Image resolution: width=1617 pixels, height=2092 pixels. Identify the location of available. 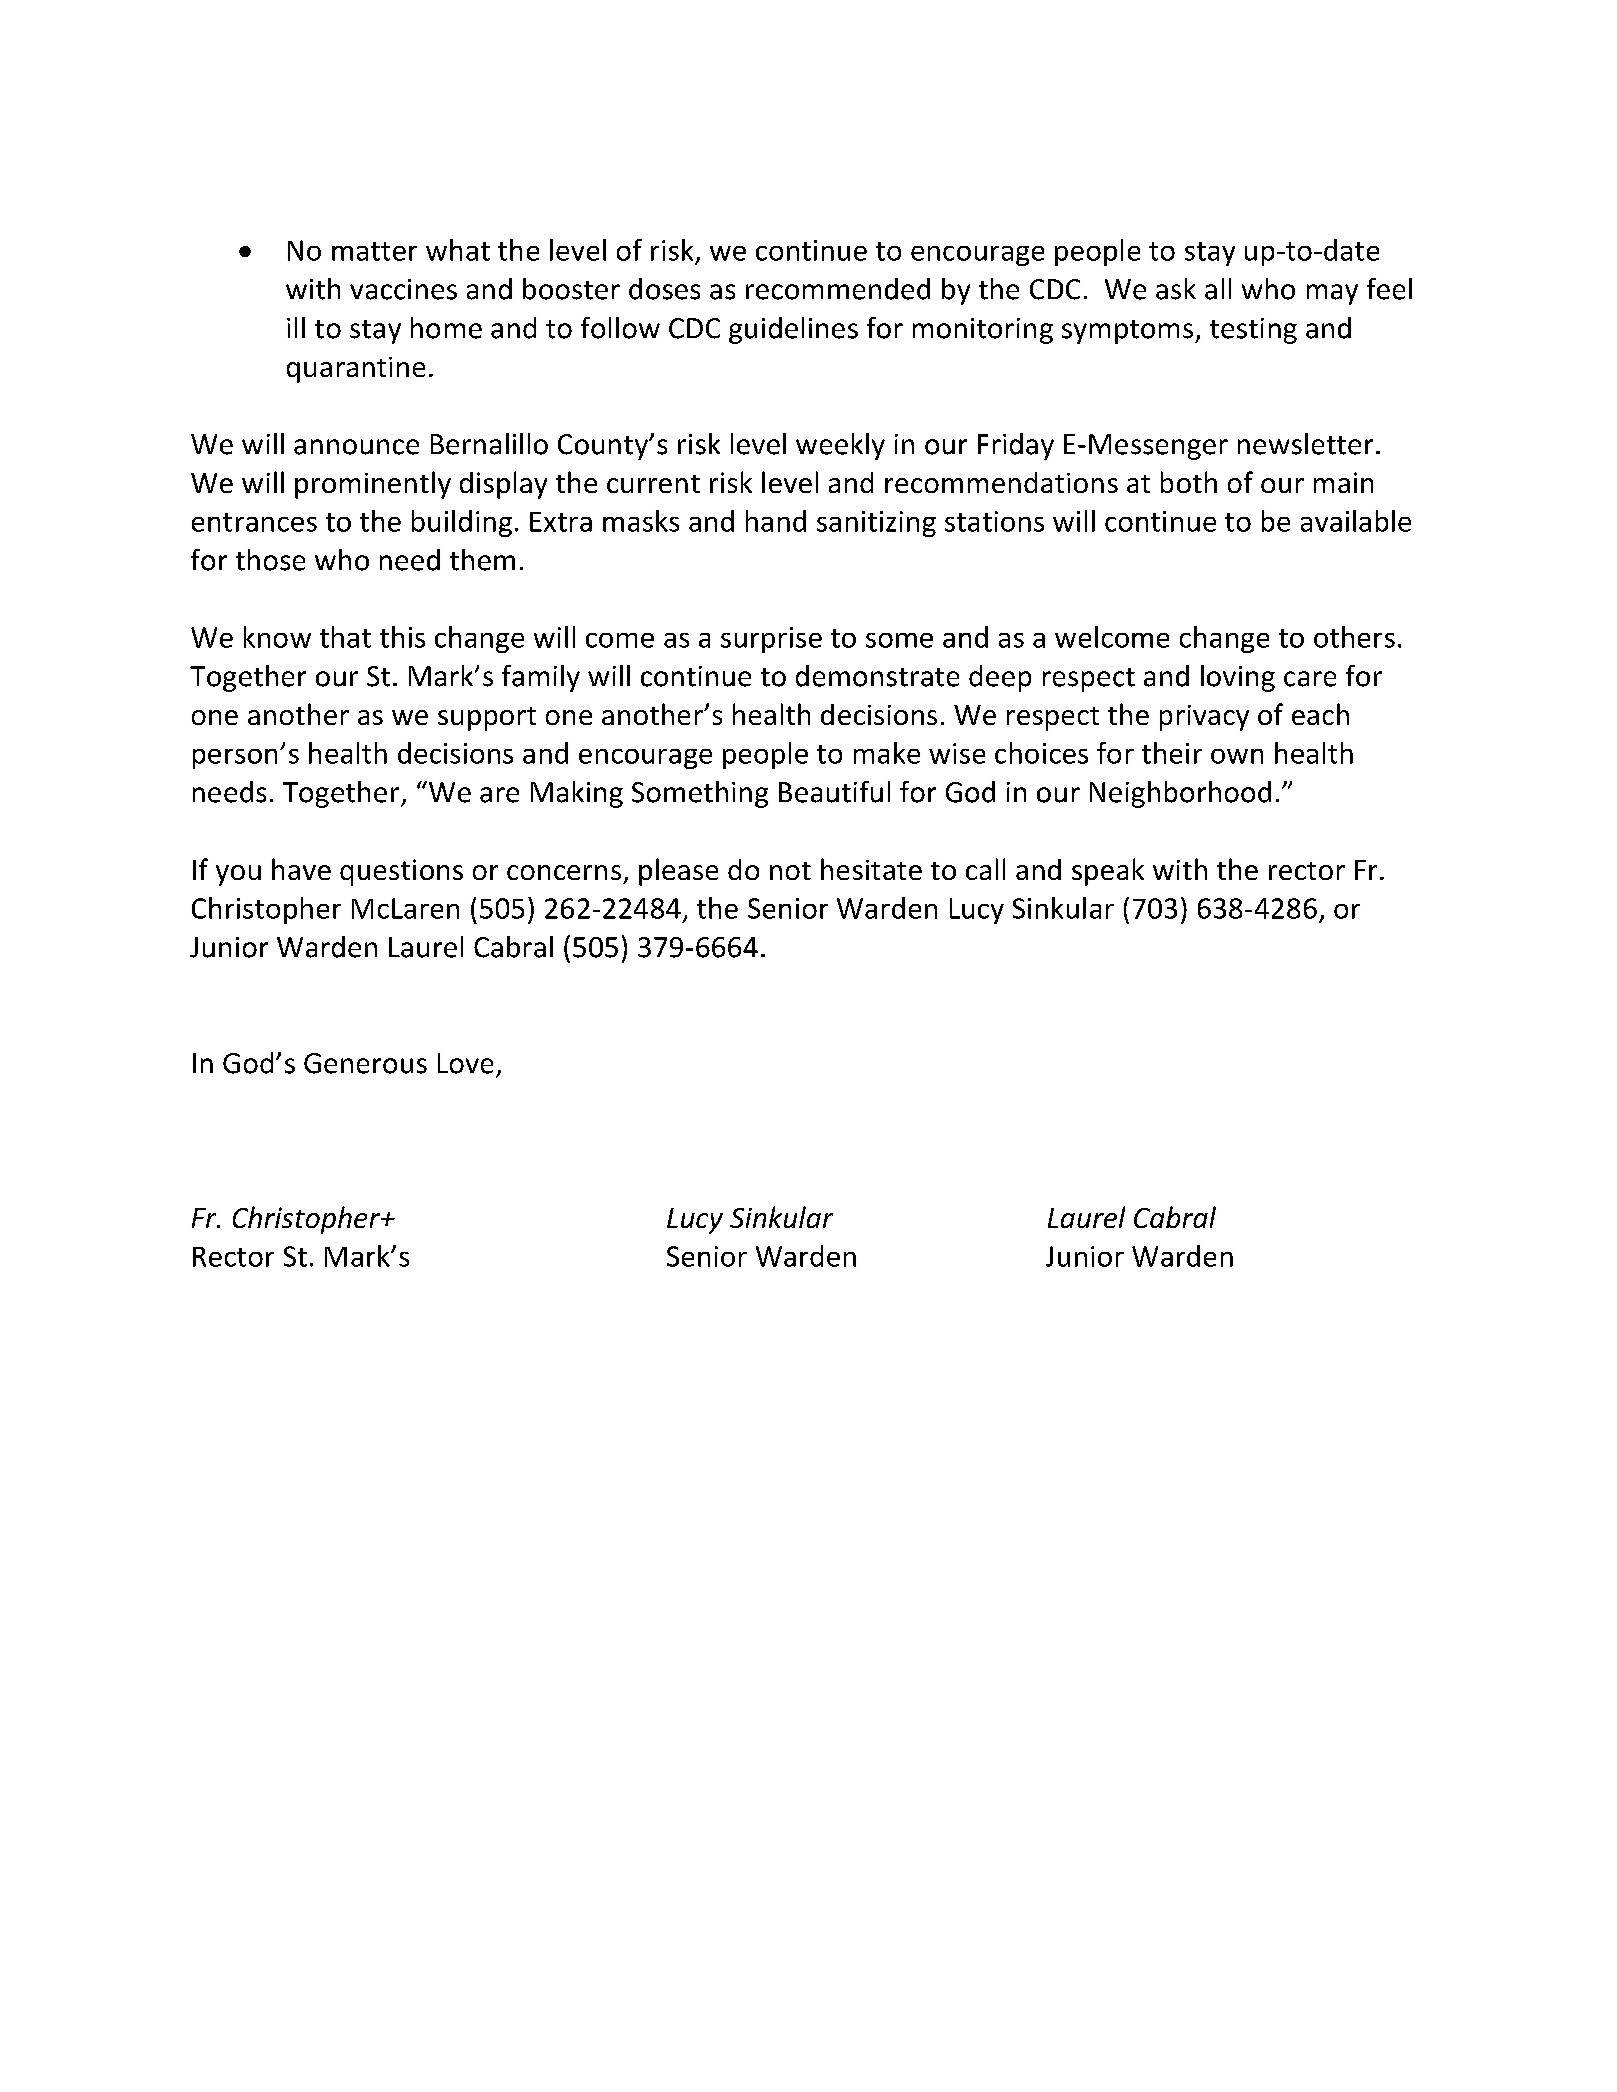
(1356, 521).
